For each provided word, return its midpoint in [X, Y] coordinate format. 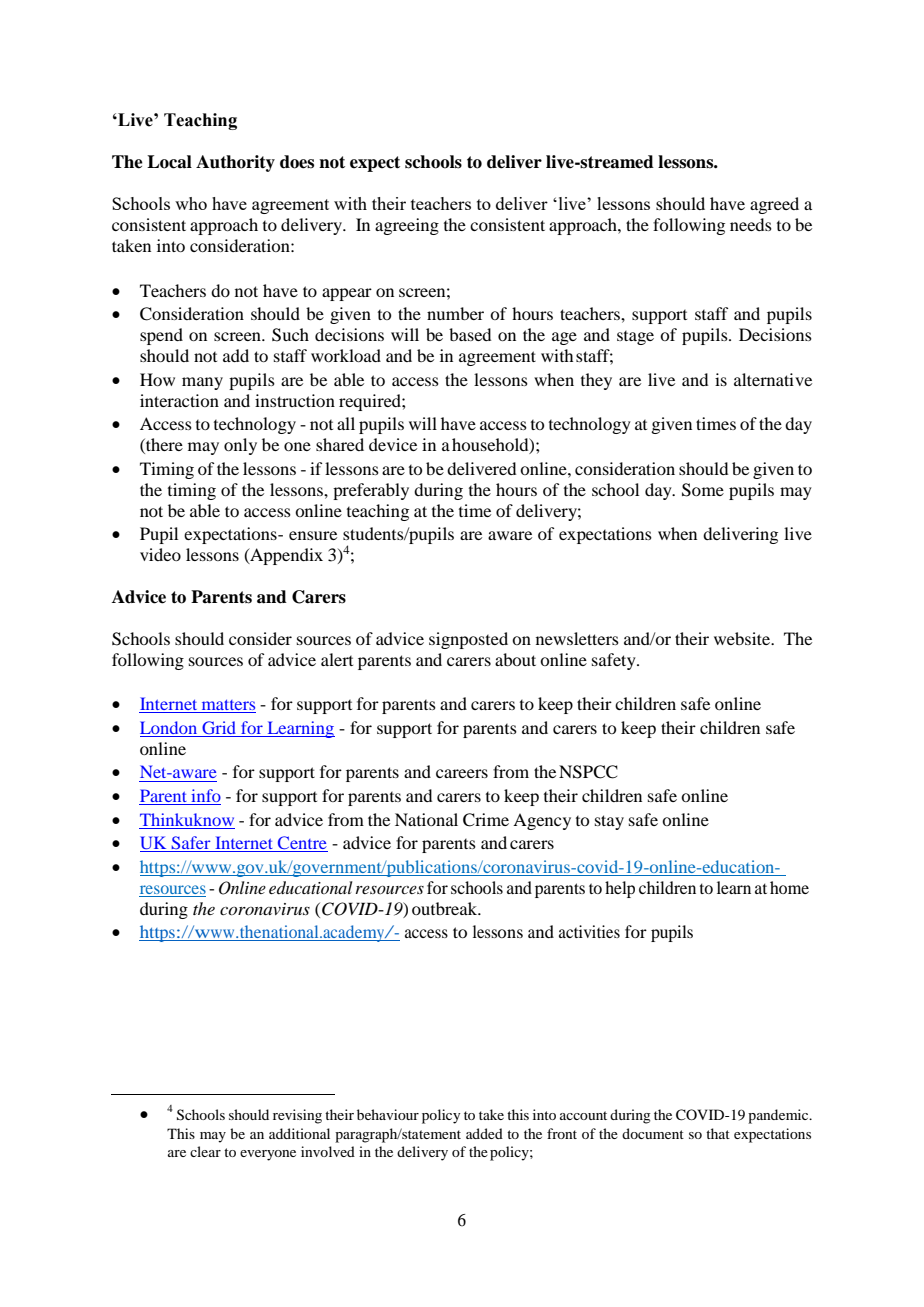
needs [751, 224]
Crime [486, 820]
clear [205, 1151]
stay [609, 822]
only [240, 446]
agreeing [407, 226]
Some [703, 490]
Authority [235, 163]
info [205, 797]
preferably [371, 491]
